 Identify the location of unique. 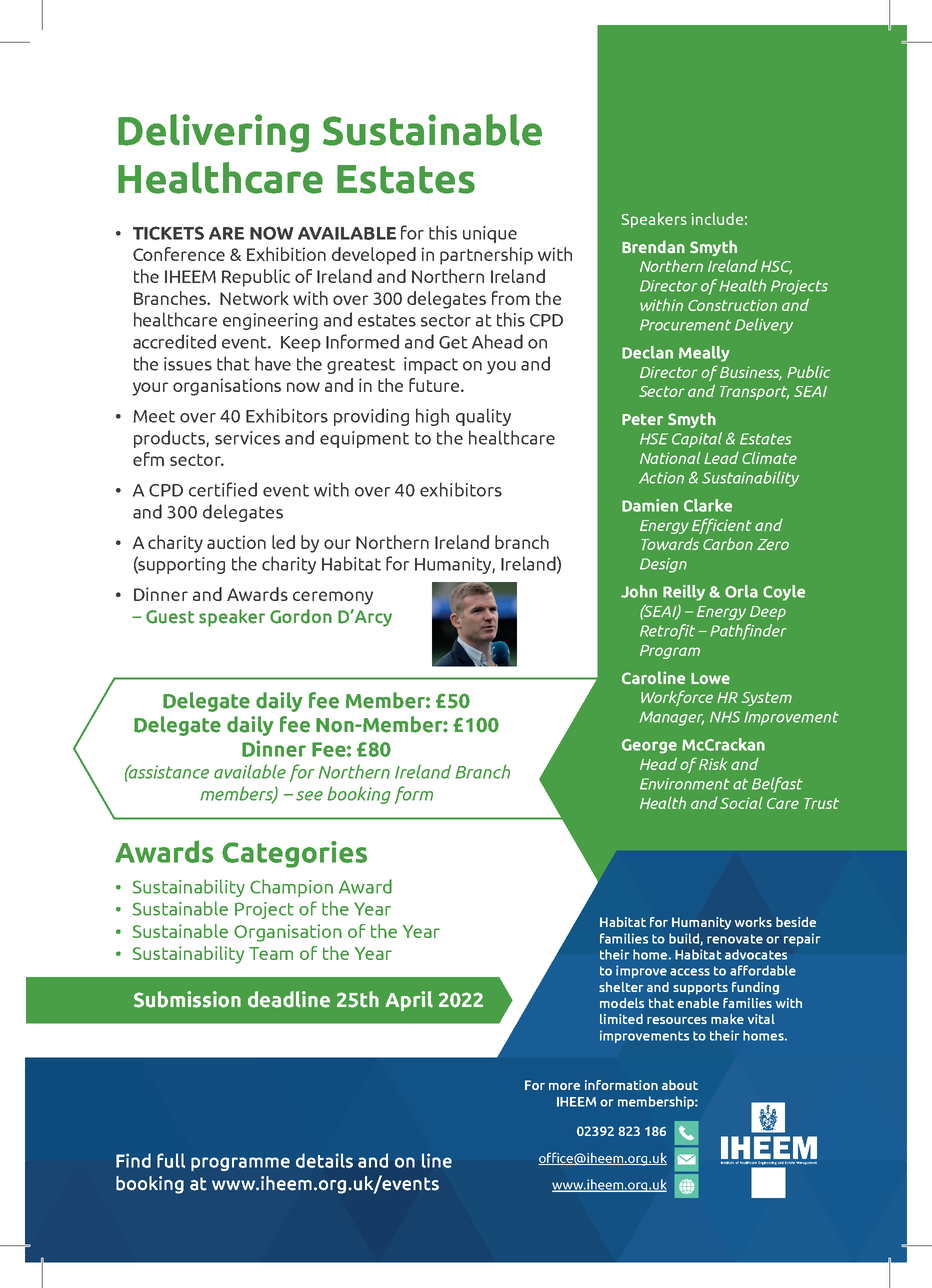
(490, 234).
